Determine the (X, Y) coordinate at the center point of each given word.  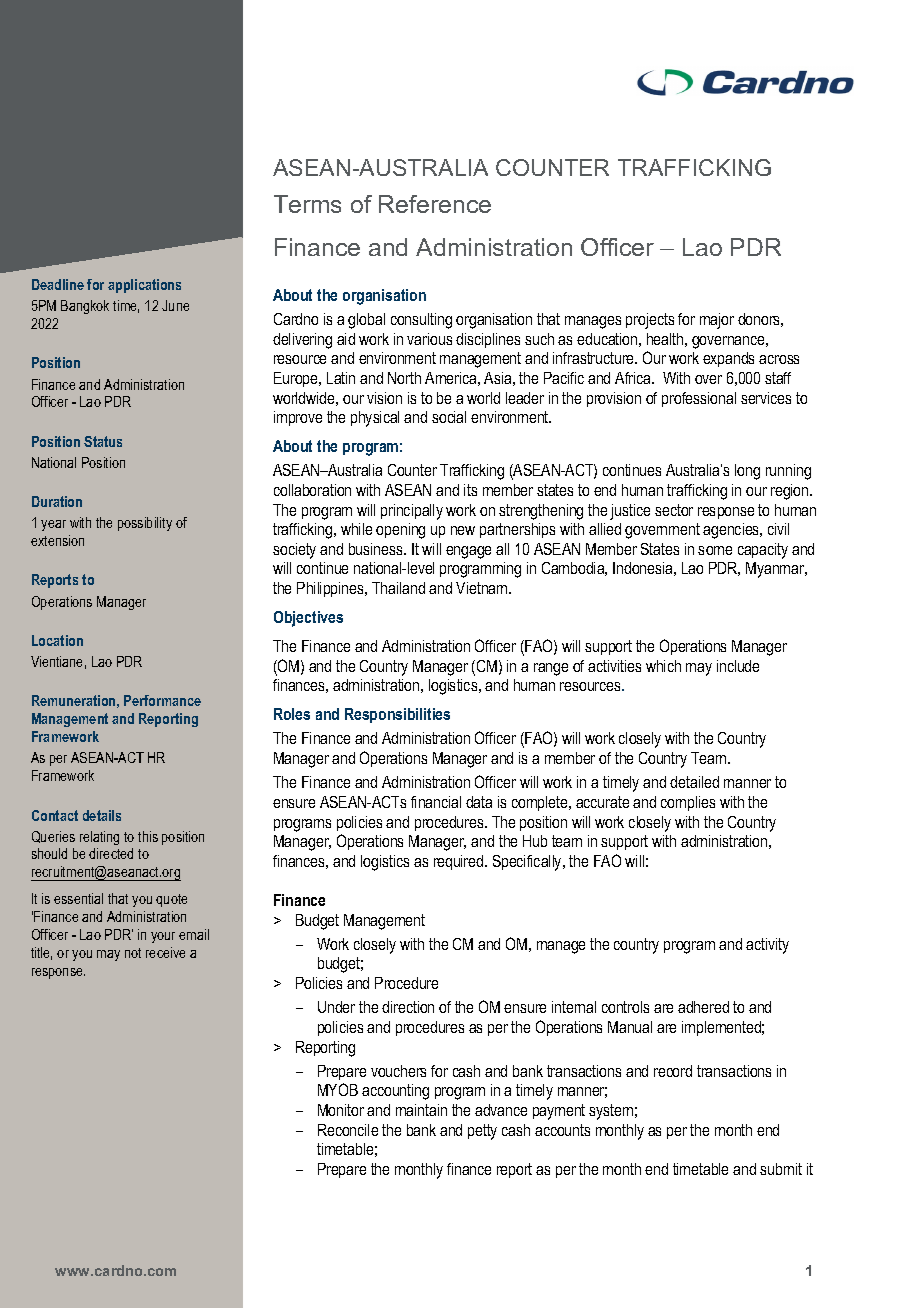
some (715, 550)
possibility (145, 524)
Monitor (341, 1110)
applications (144, 286)
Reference (435, 204)
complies (688, 803)
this (148, 836)
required (460, 862)
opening (400, 531)
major (717, 321)
